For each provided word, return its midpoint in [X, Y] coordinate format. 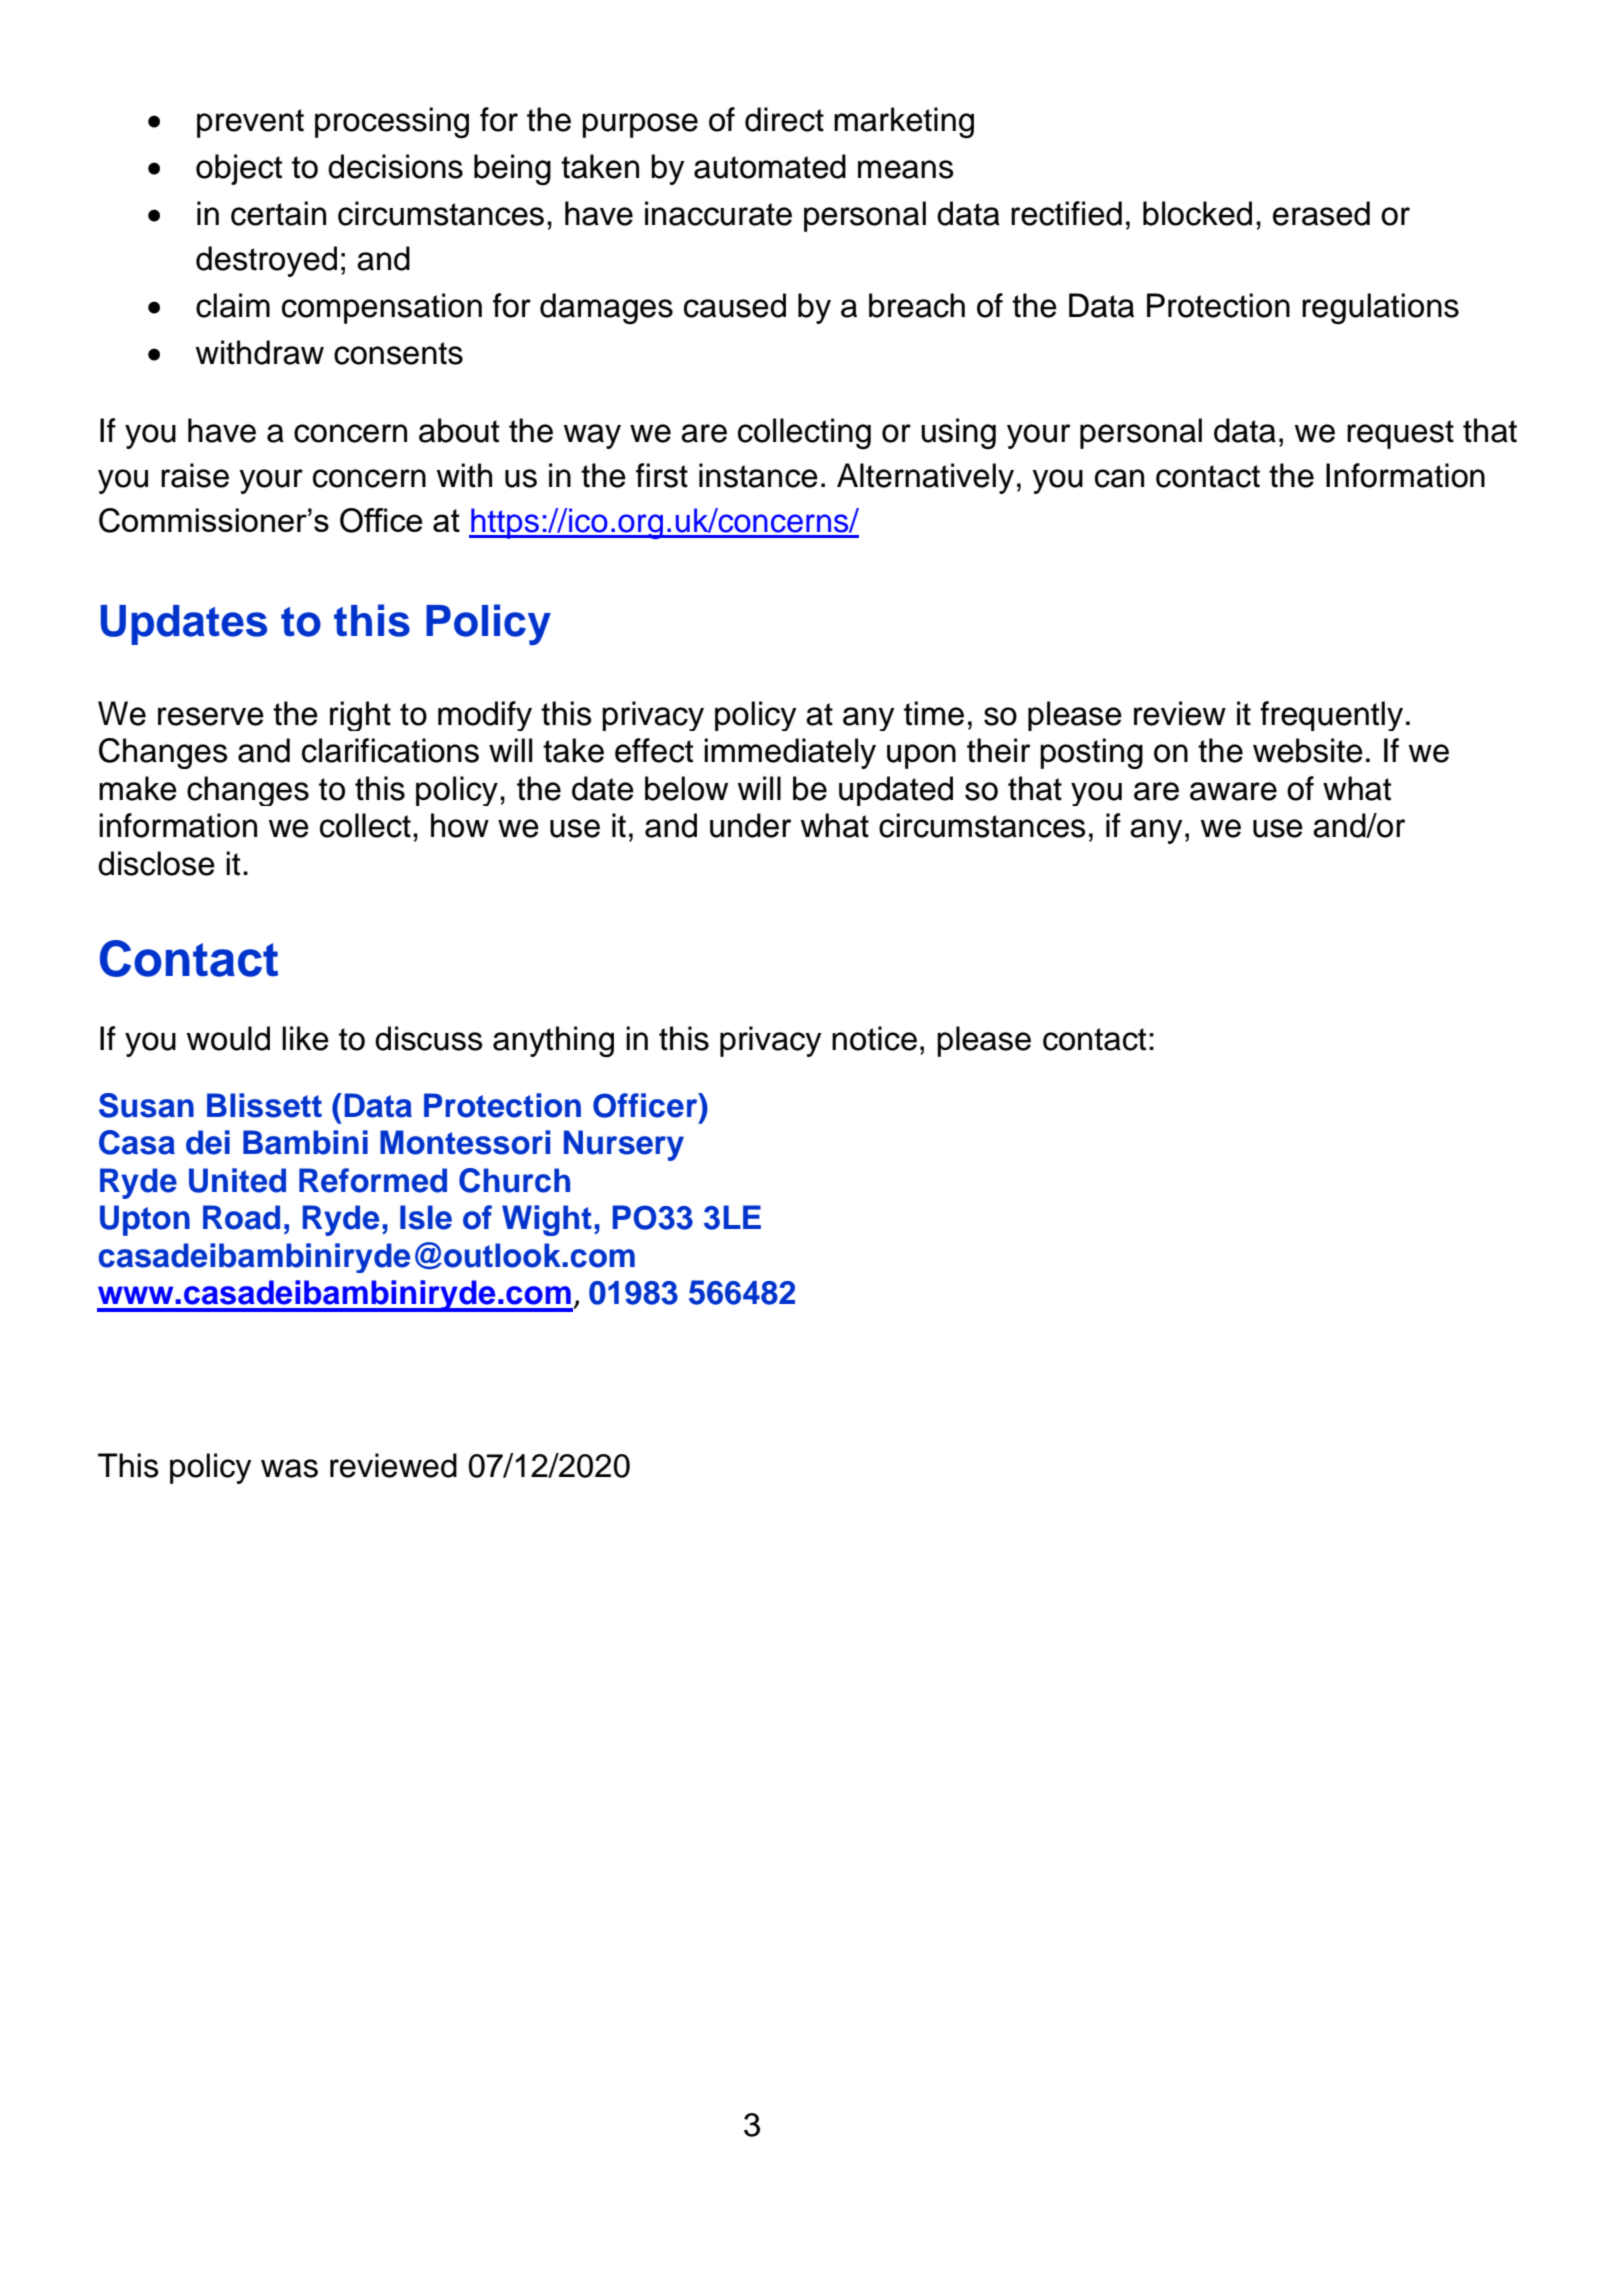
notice [874, 1038]
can [1119, 478]
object [239, 169]
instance [758, 475]
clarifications [390, 750]
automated [770, 166]
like [305, 1038]
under [750, 825]
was [289, 1468]
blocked [1197, 213]
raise [195, 475]
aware [1233, 791]
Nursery [624, 1145]
